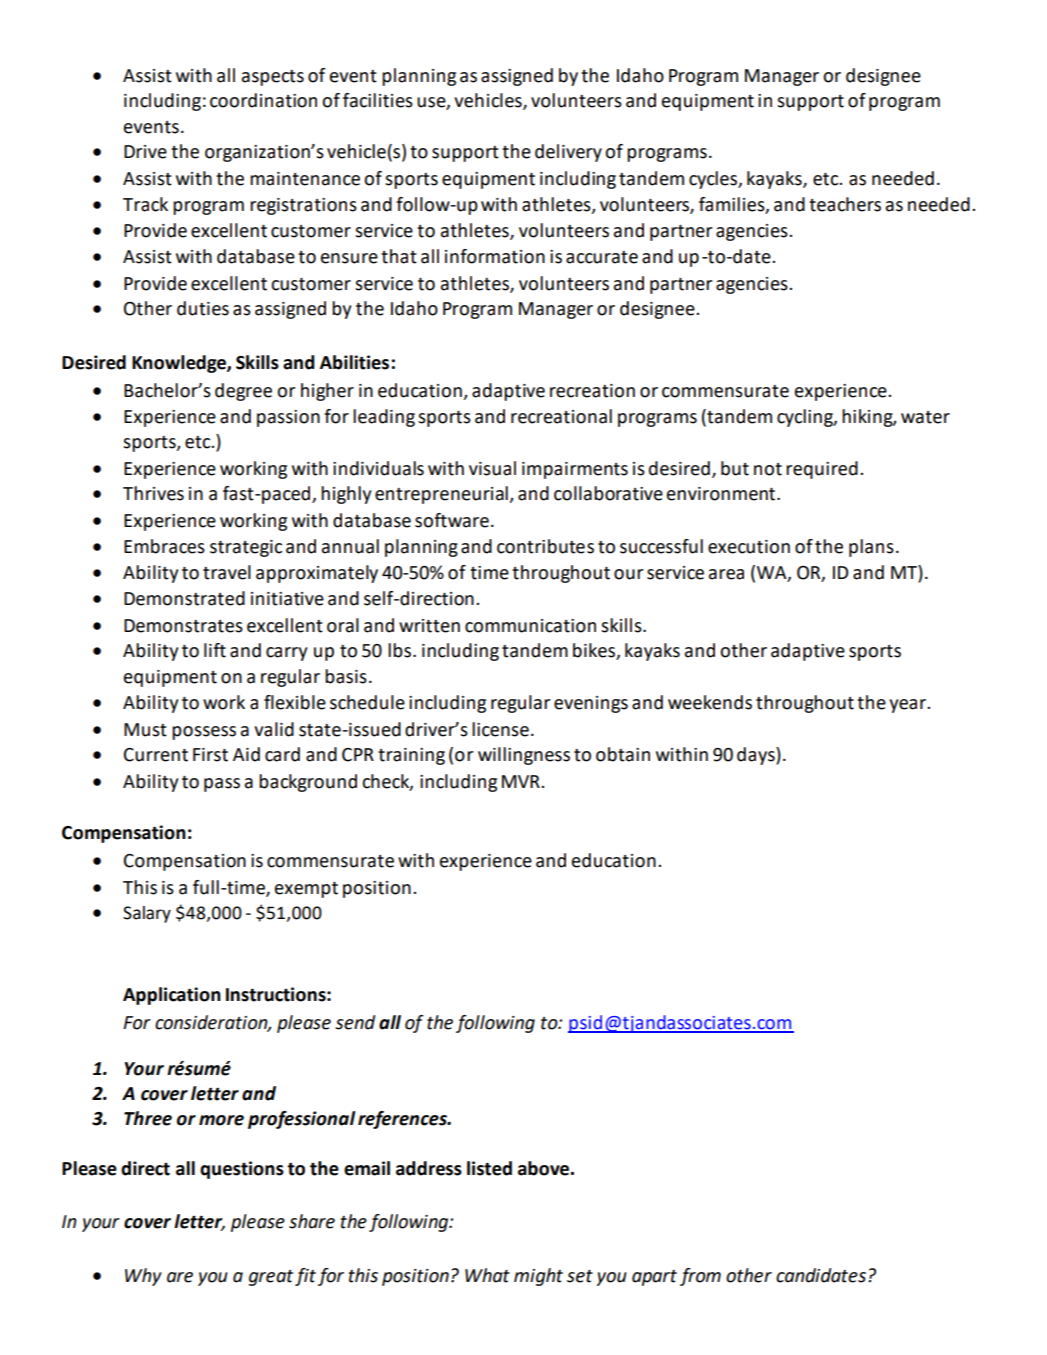  What do you see at coordinates (568, 153) in the page?
I see `delivery` at bounding box center [568, 153].
